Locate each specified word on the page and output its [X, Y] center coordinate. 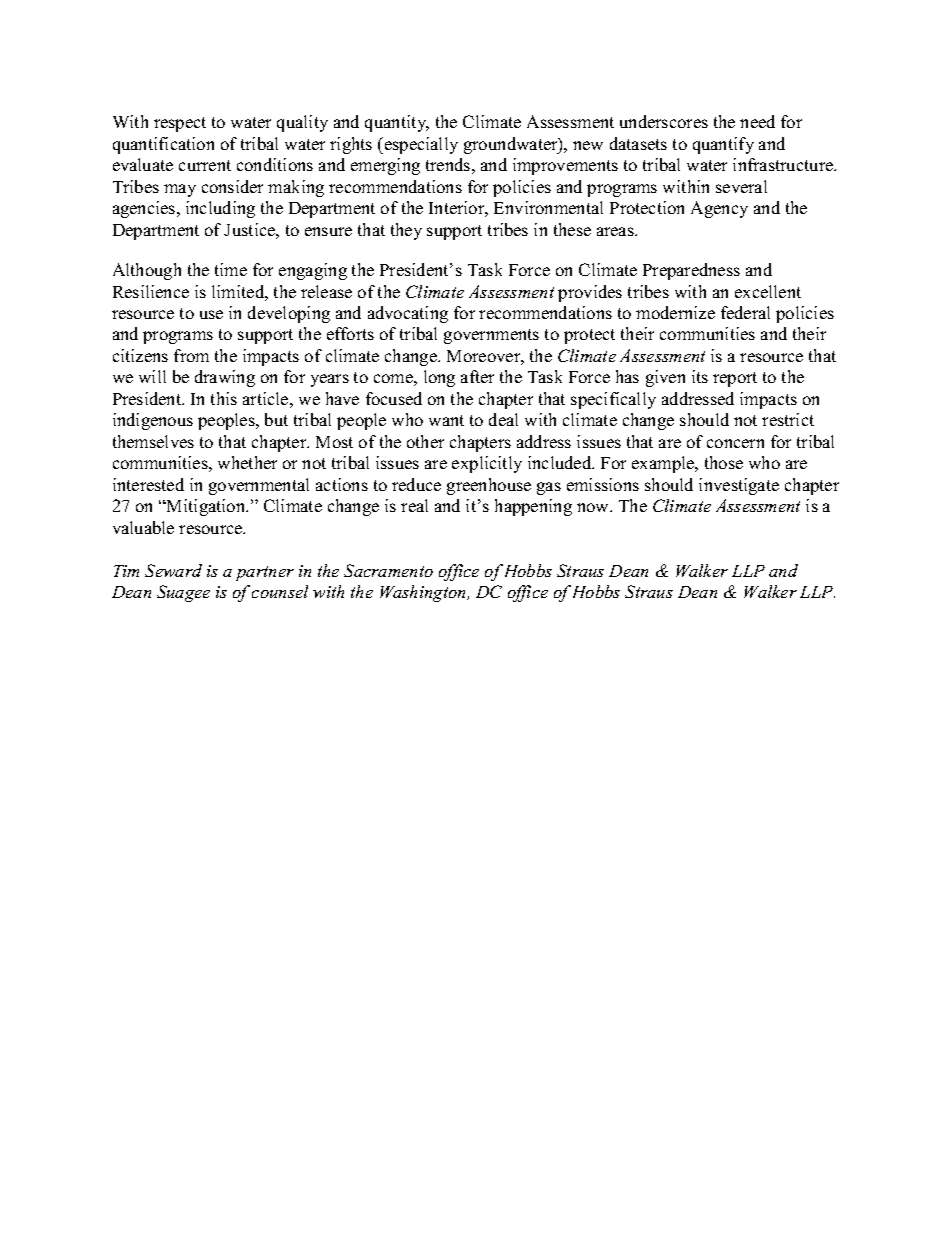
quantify [723, 145]
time [231, 269]
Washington [424, 593]
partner [265, 573]
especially [420, 145]
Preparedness [691, 271]
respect [180, 124]
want [446, 420]
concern [735, 443]
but [276, 419]
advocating [408, 314]
